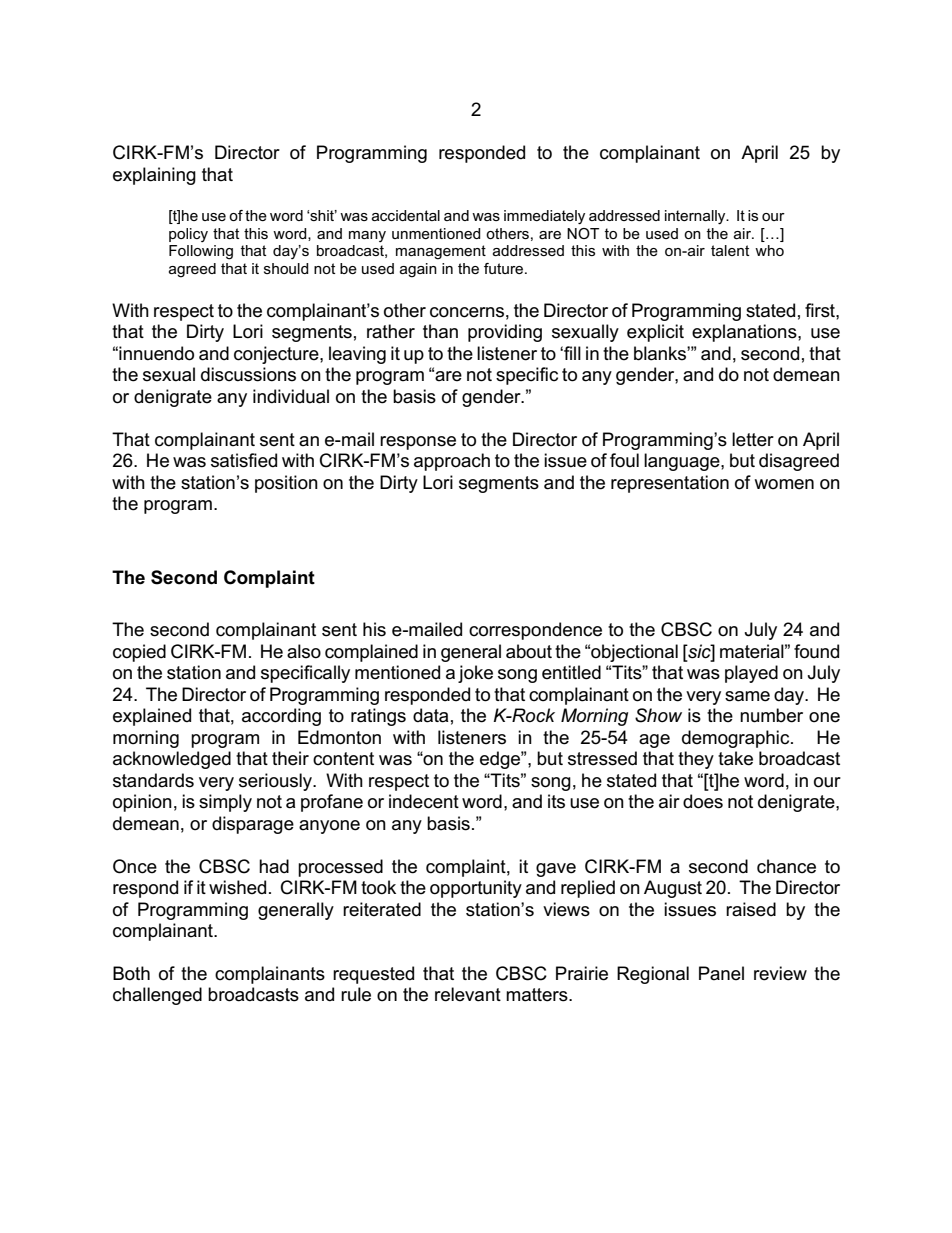  What do you see at coordinates (157, 996) in the page?
I see `challenged` at bounding box center [157, 996].
